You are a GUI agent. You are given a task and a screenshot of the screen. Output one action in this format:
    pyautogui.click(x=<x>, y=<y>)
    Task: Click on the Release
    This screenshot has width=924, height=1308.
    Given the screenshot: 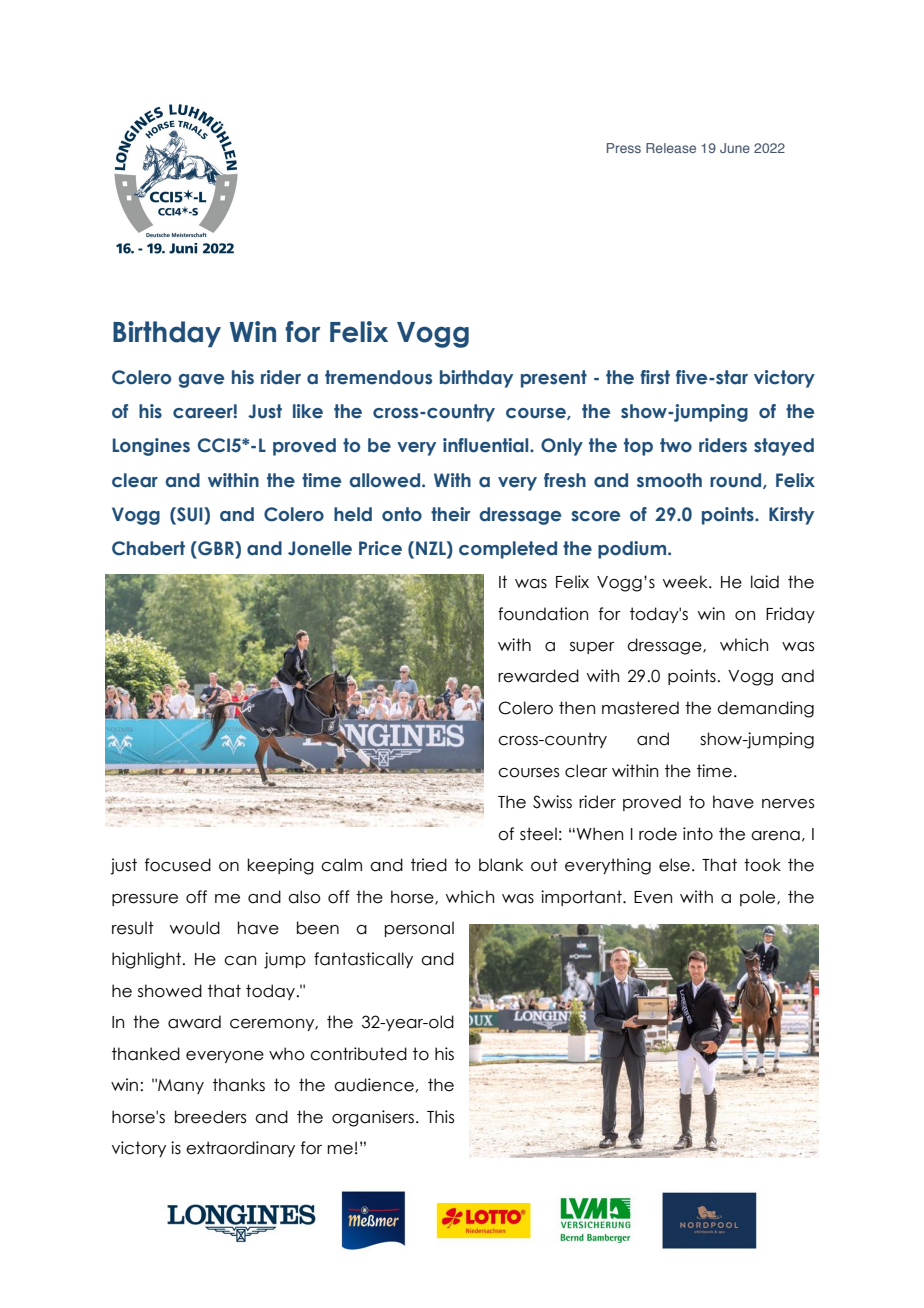 What is the action you would take?
    pyautogui.click(x=671, y=148)
